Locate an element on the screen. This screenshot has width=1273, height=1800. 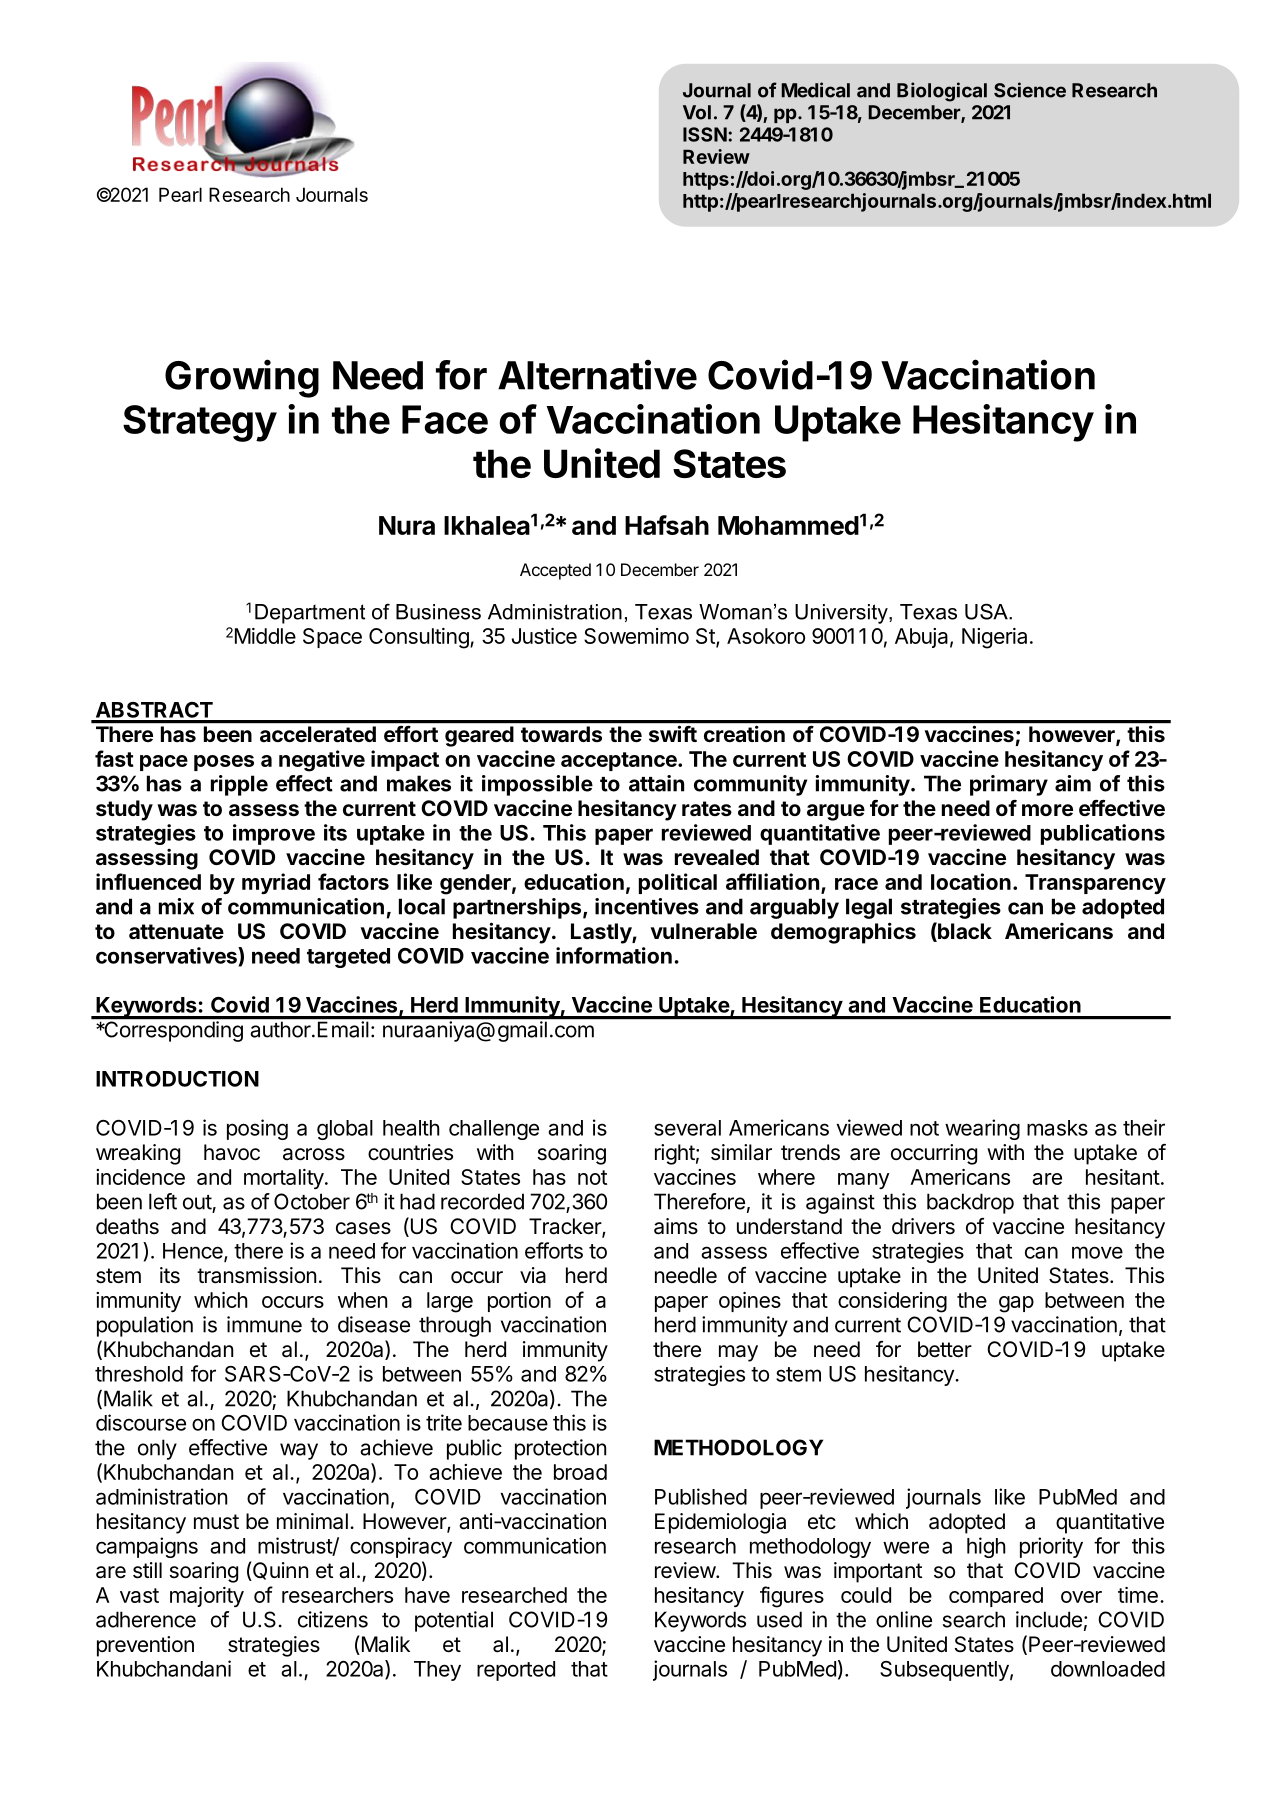
Vol is located at coordinates (697, 112).
